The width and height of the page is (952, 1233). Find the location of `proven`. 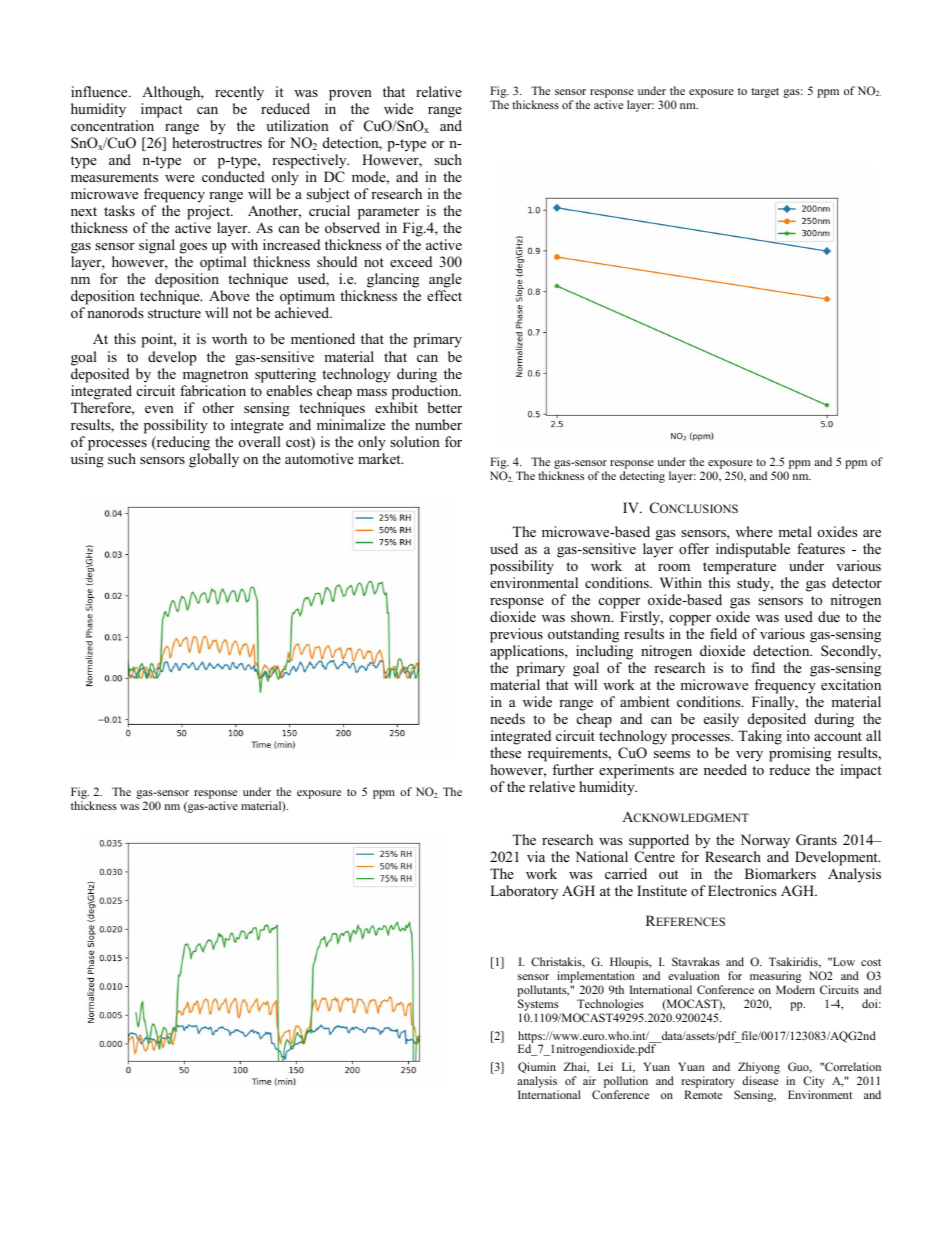

proven is located at coordinates (350, 95).
